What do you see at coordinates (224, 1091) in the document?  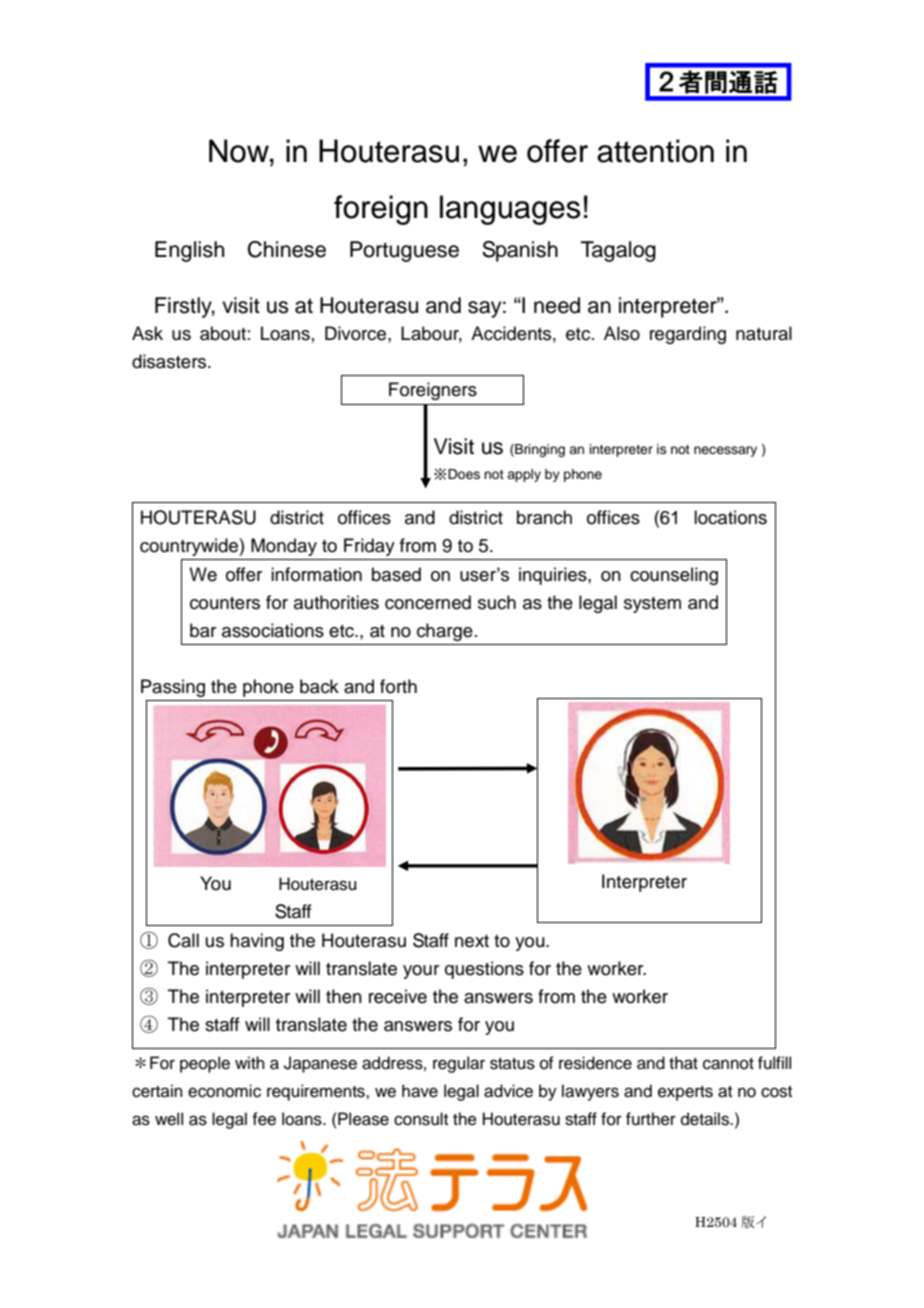 I see `economic` at bounding box center [224, 1091].
